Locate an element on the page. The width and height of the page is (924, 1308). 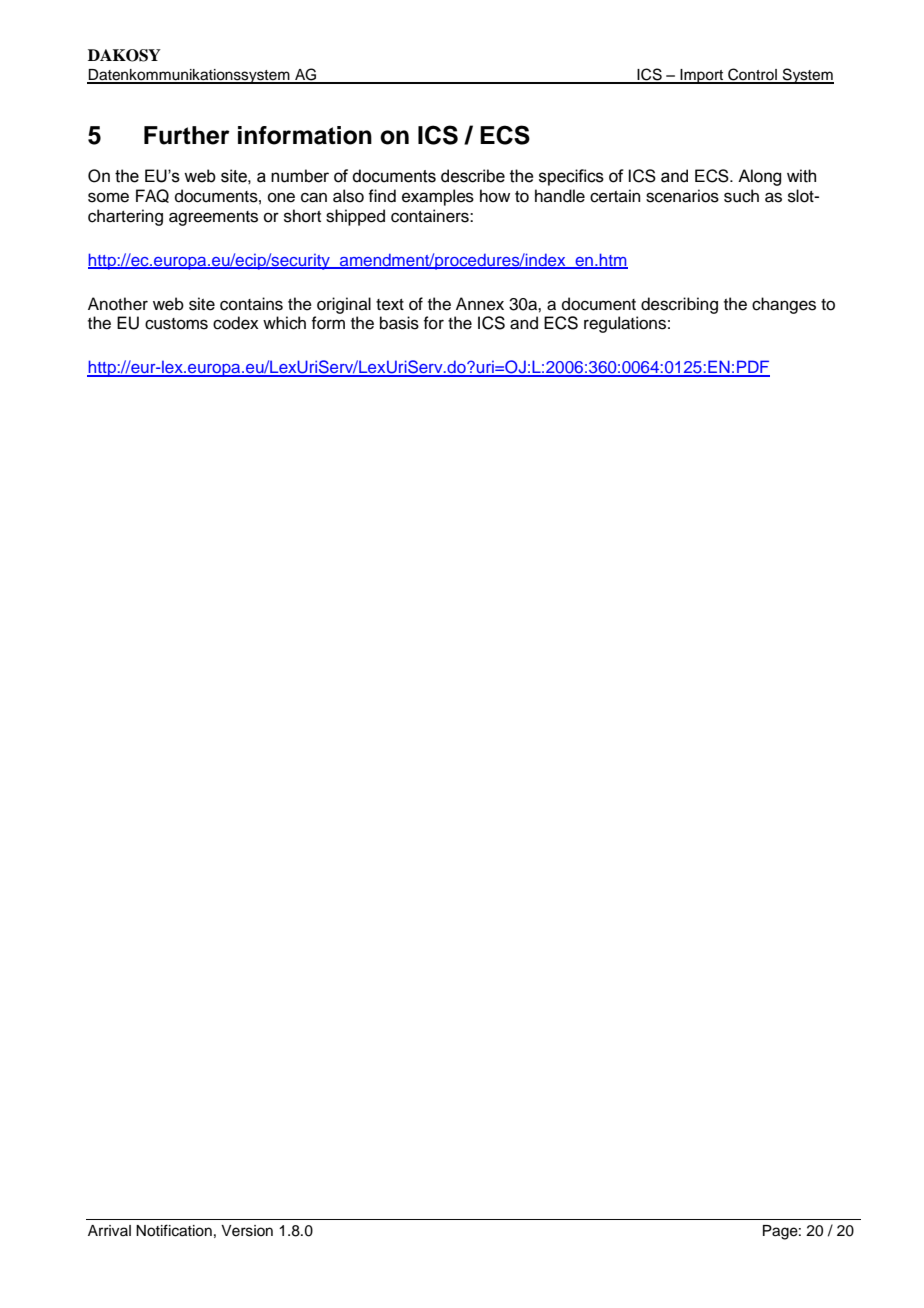
changes is located at coordinates (784, 305).
